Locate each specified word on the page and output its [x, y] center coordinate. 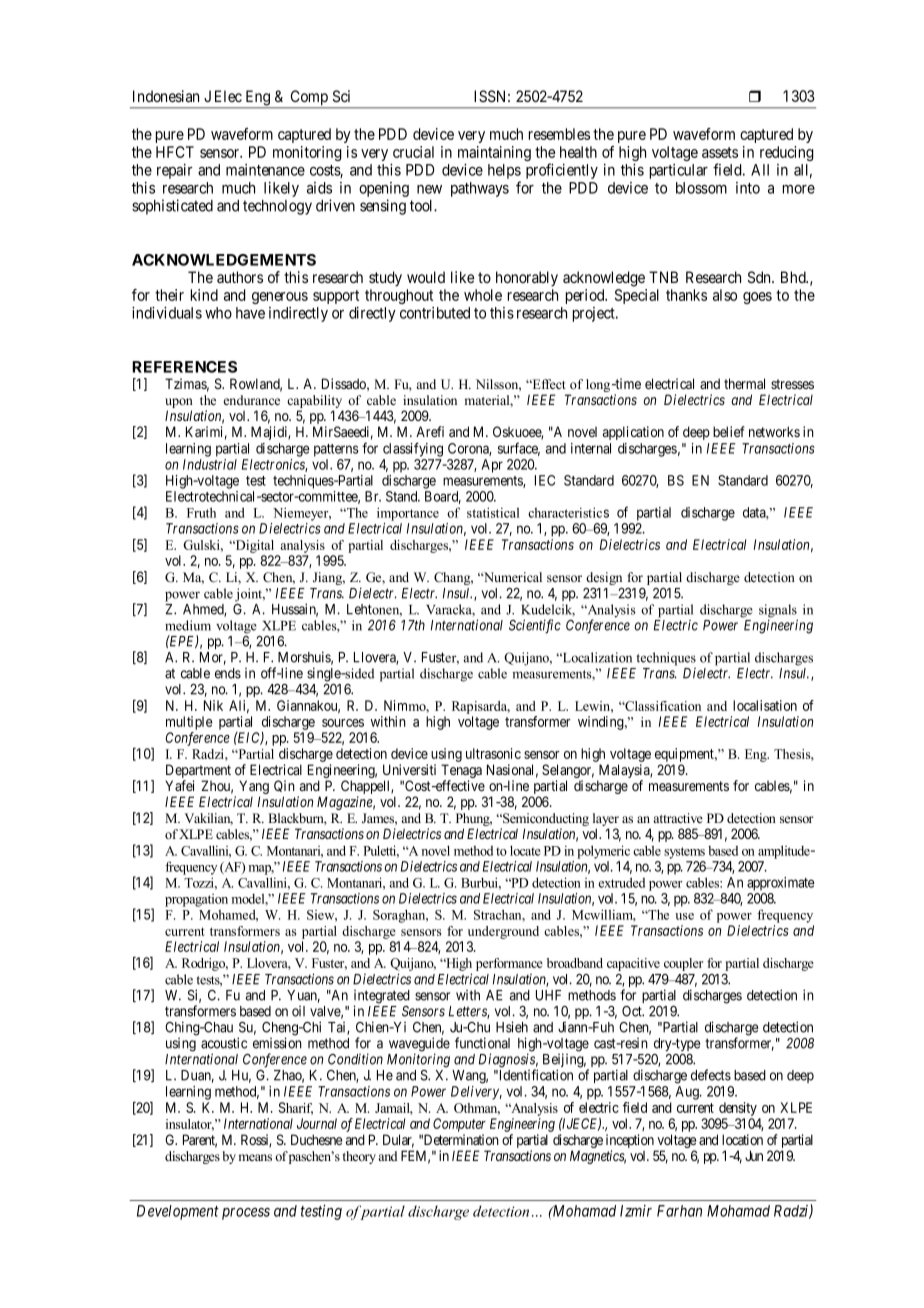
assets [720, 152]
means [255, 1157]
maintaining [494, 155]
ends [228, 673]
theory [359, 1157]
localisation [765, 705]
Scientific [535, 626]
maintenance [265, 170]
